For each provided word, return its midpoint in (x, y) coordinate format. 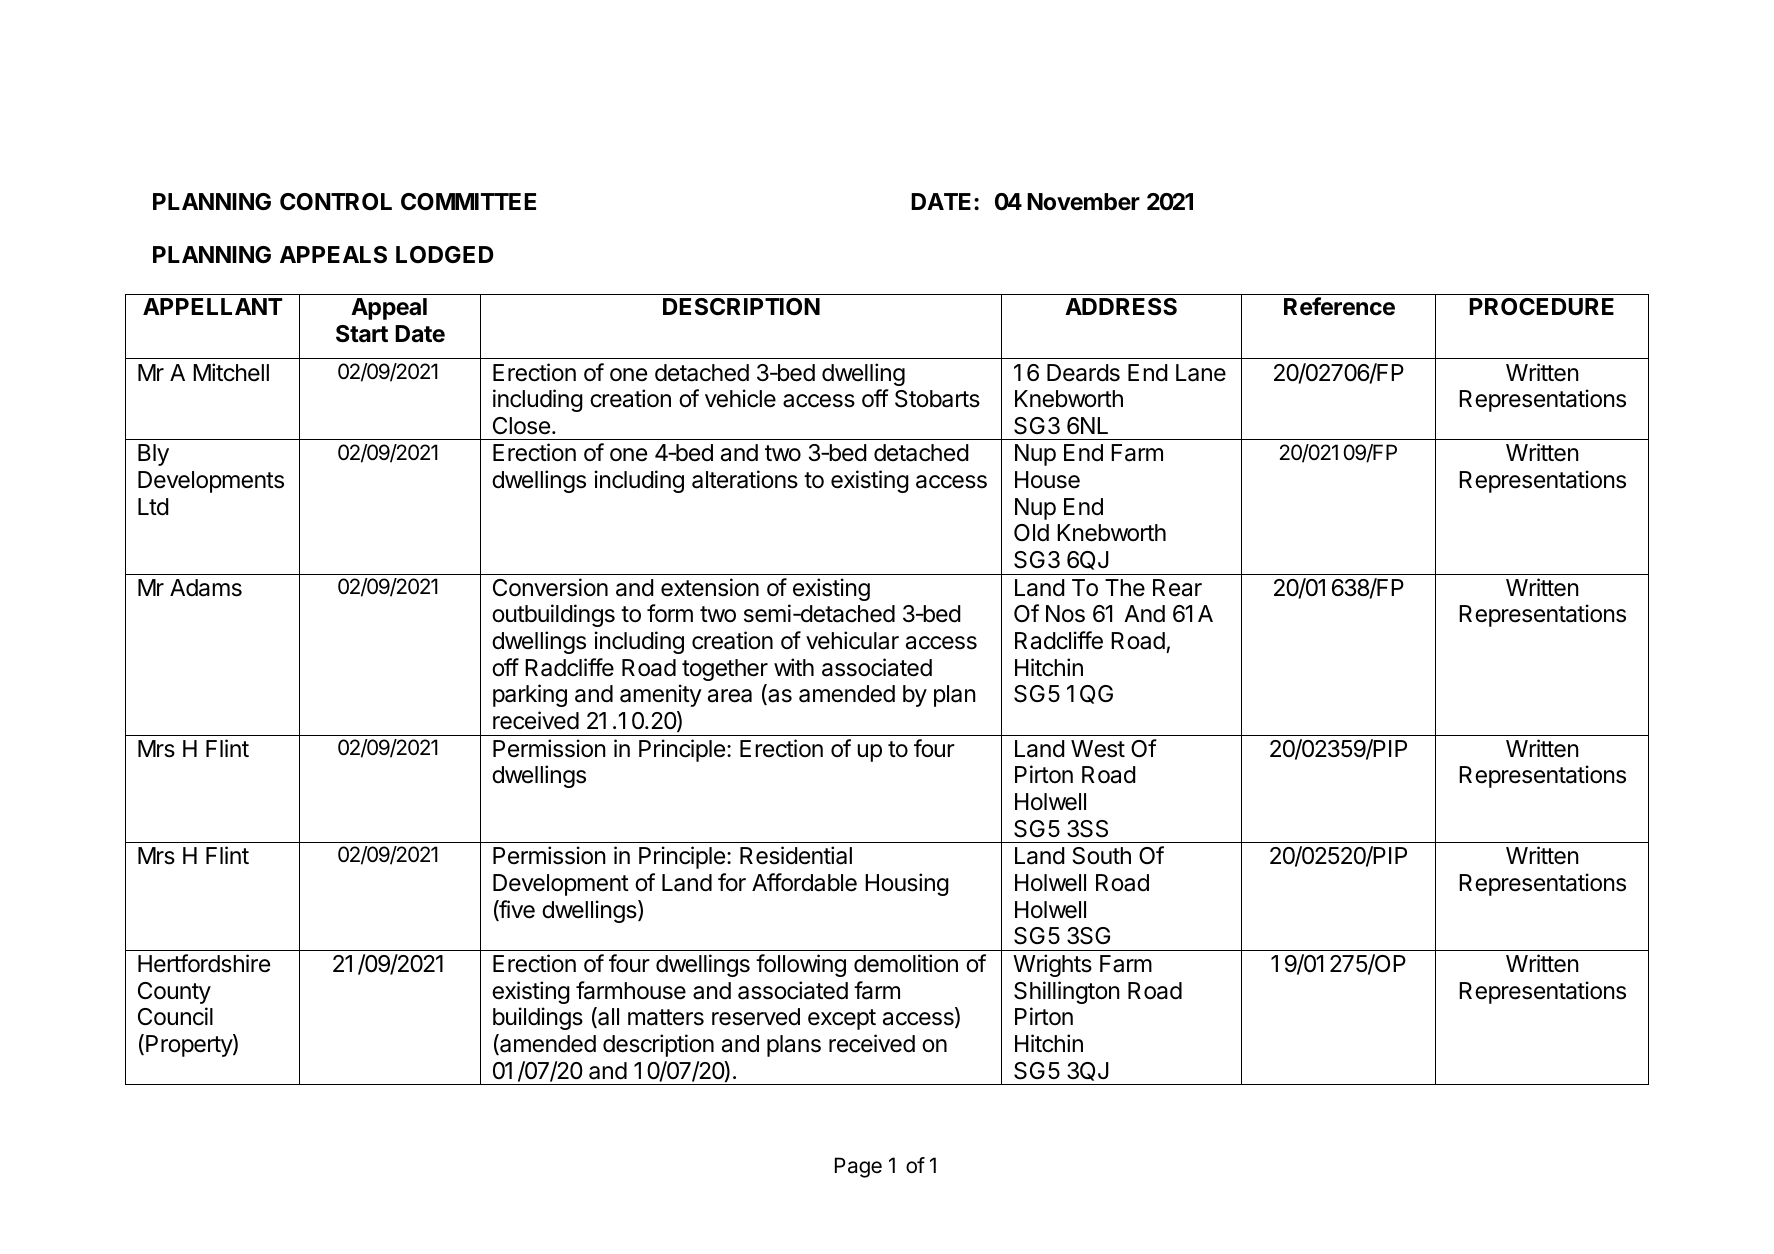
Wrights (1052, 965)
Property (190, 1045)
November (1083, 202)
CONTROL (336, 202)
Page (858, 1167)
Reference (1339, 306)
